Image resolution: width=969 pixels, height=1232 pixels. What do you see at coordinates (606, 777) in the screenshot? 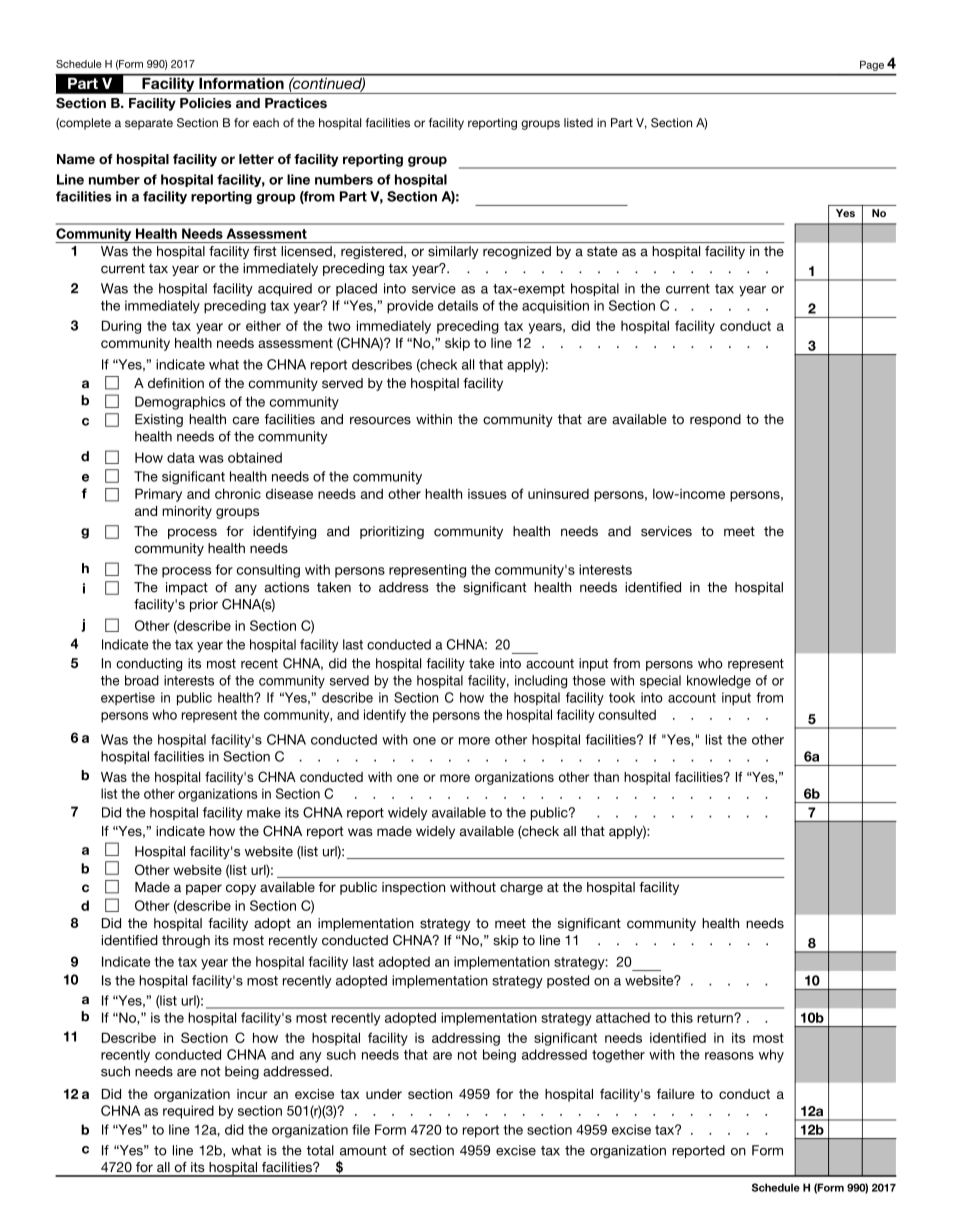
I see `than` at bounding box center [606, 777].
